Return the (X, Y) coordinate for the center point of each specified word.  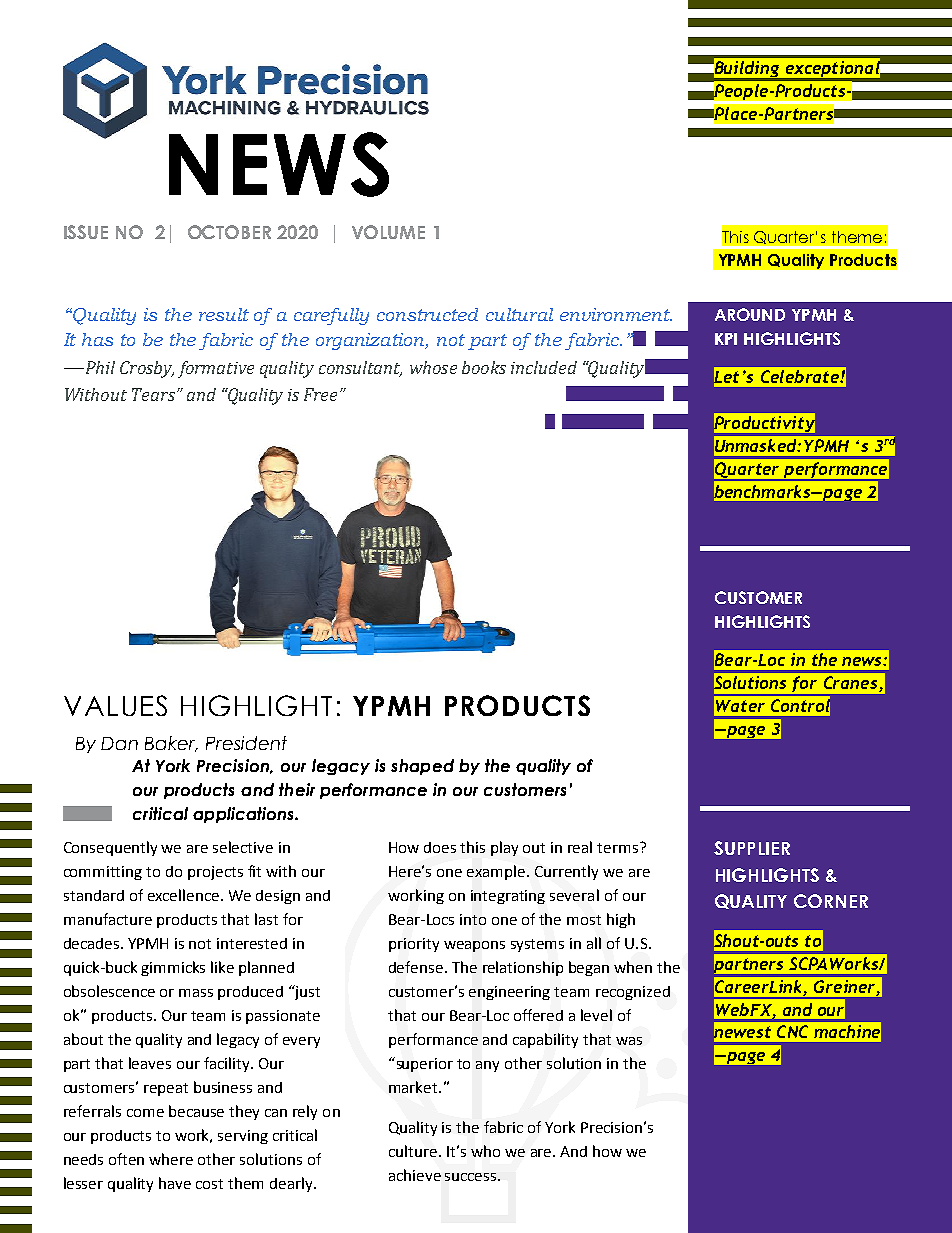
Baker (171, 744)
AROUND (750, 314)
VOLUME (388, 232)
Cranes (852, 684)
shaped (422, 767)
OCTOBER (229, 232)
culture (413, 1151)
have (175, 1183)
